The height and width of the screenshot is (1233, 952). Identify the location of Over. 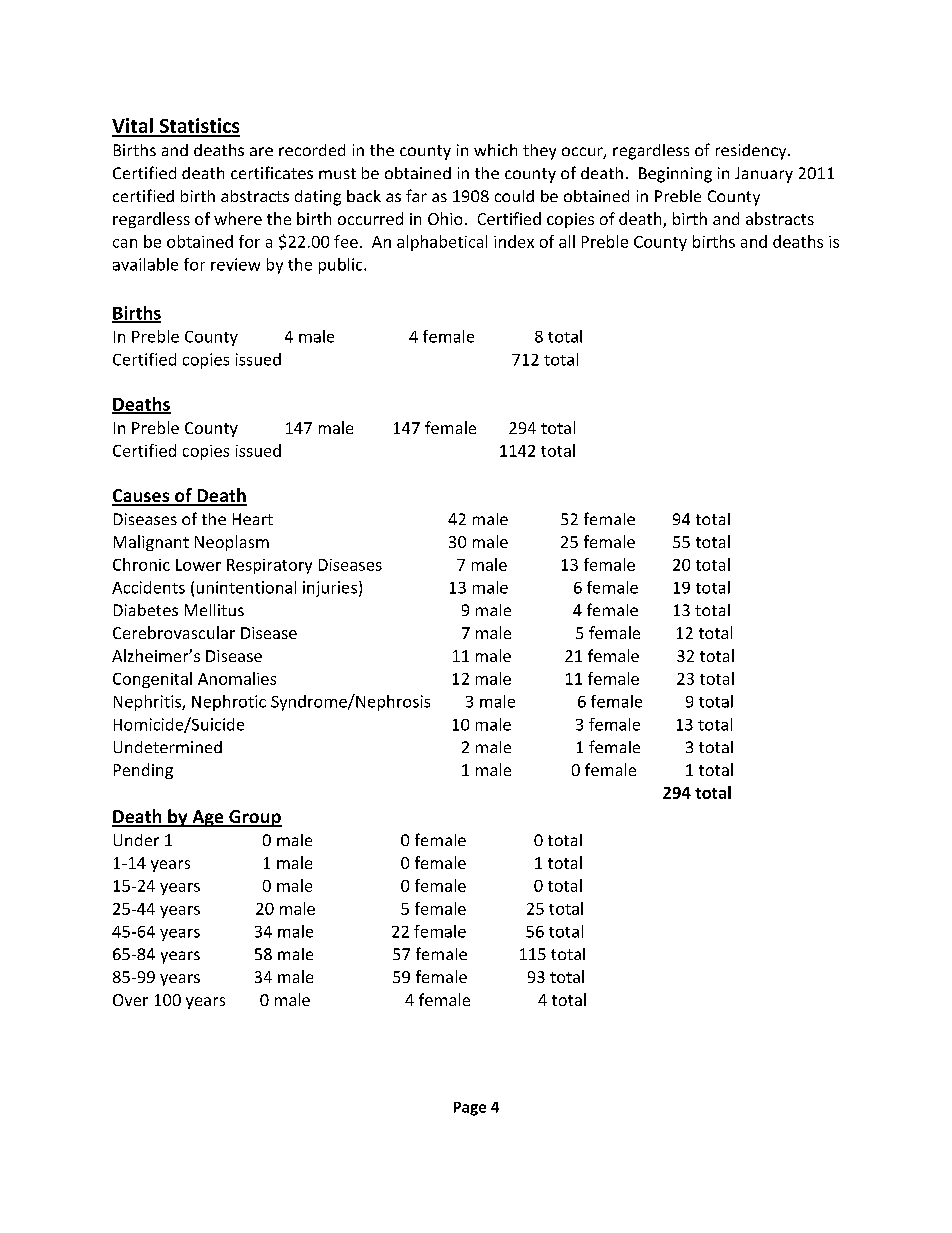
(130, 1000).
